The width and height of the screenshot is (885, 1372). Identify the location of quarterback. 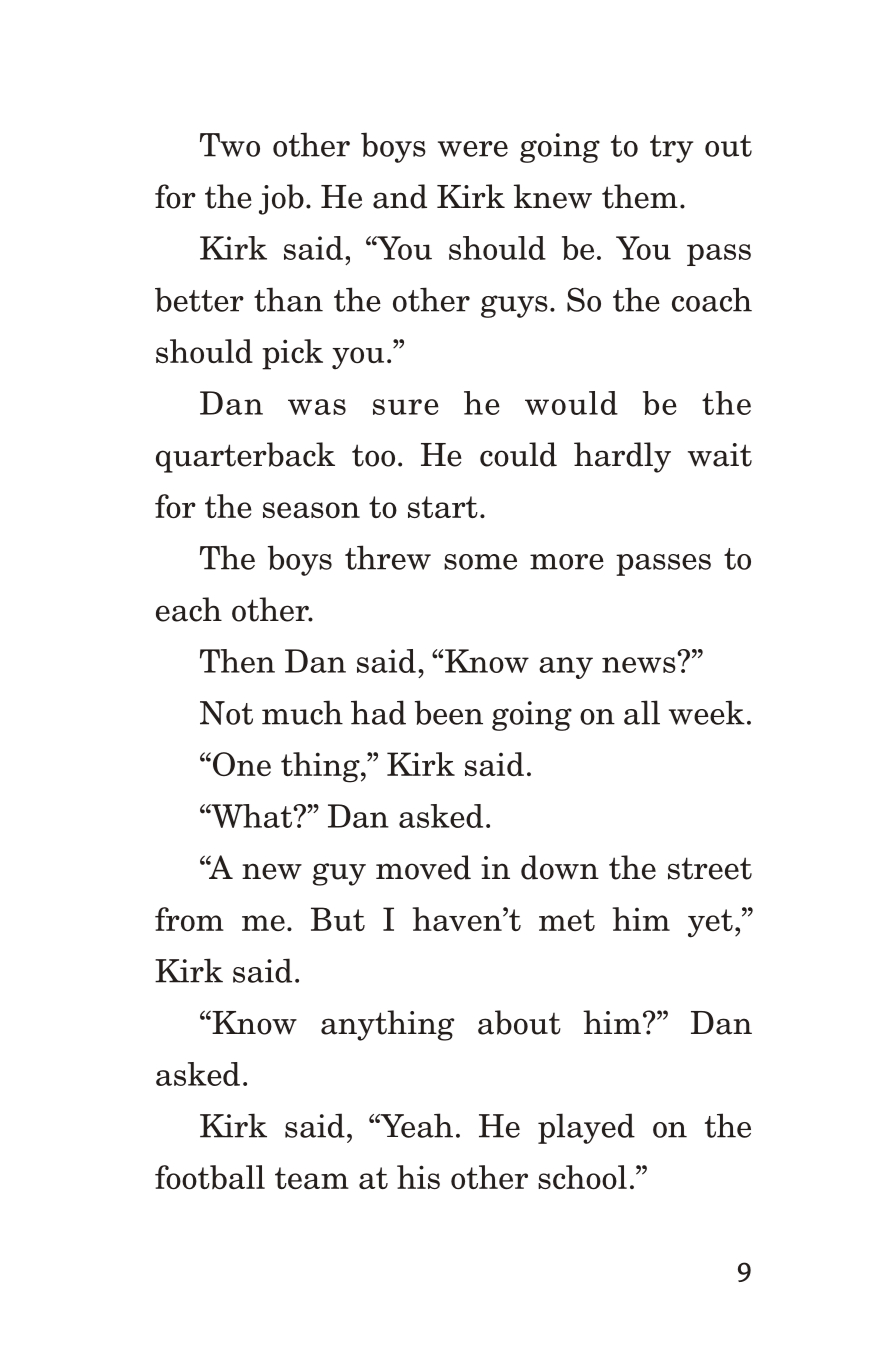
(245, 457).
